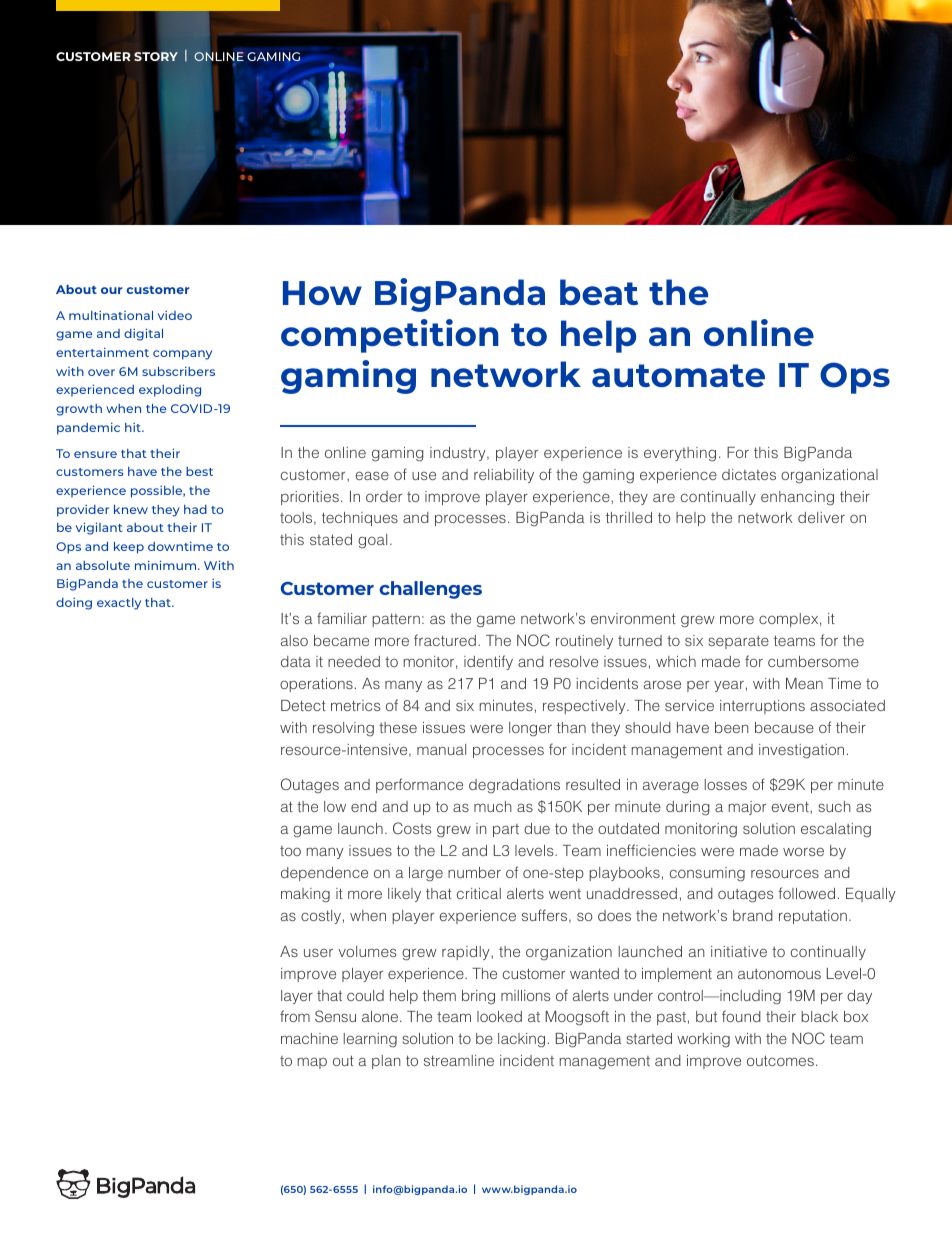 The image size is (952, 1233). Describe the element at coordinates (167, 565) in the document. I see `minimum` at that location.
